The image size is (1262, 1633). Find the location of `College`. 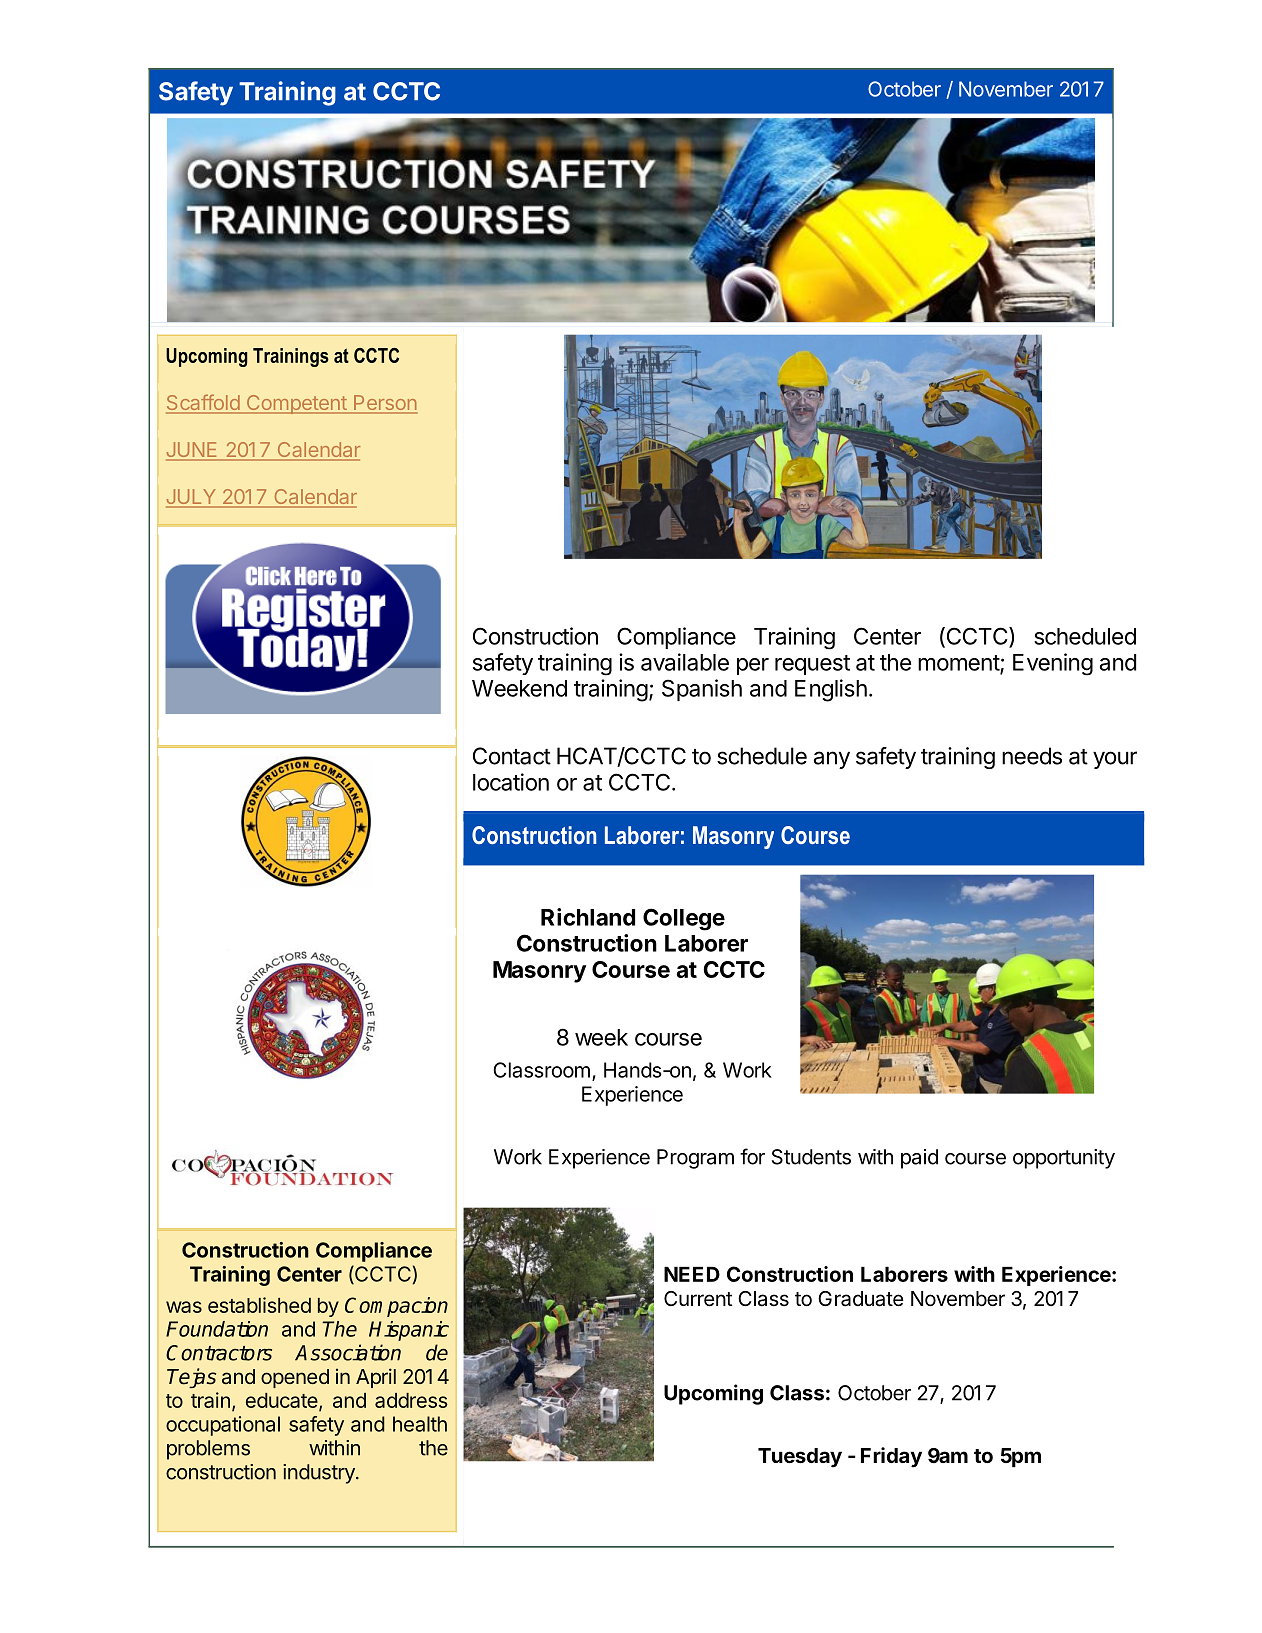

College is located at coordinates (684, 919).
